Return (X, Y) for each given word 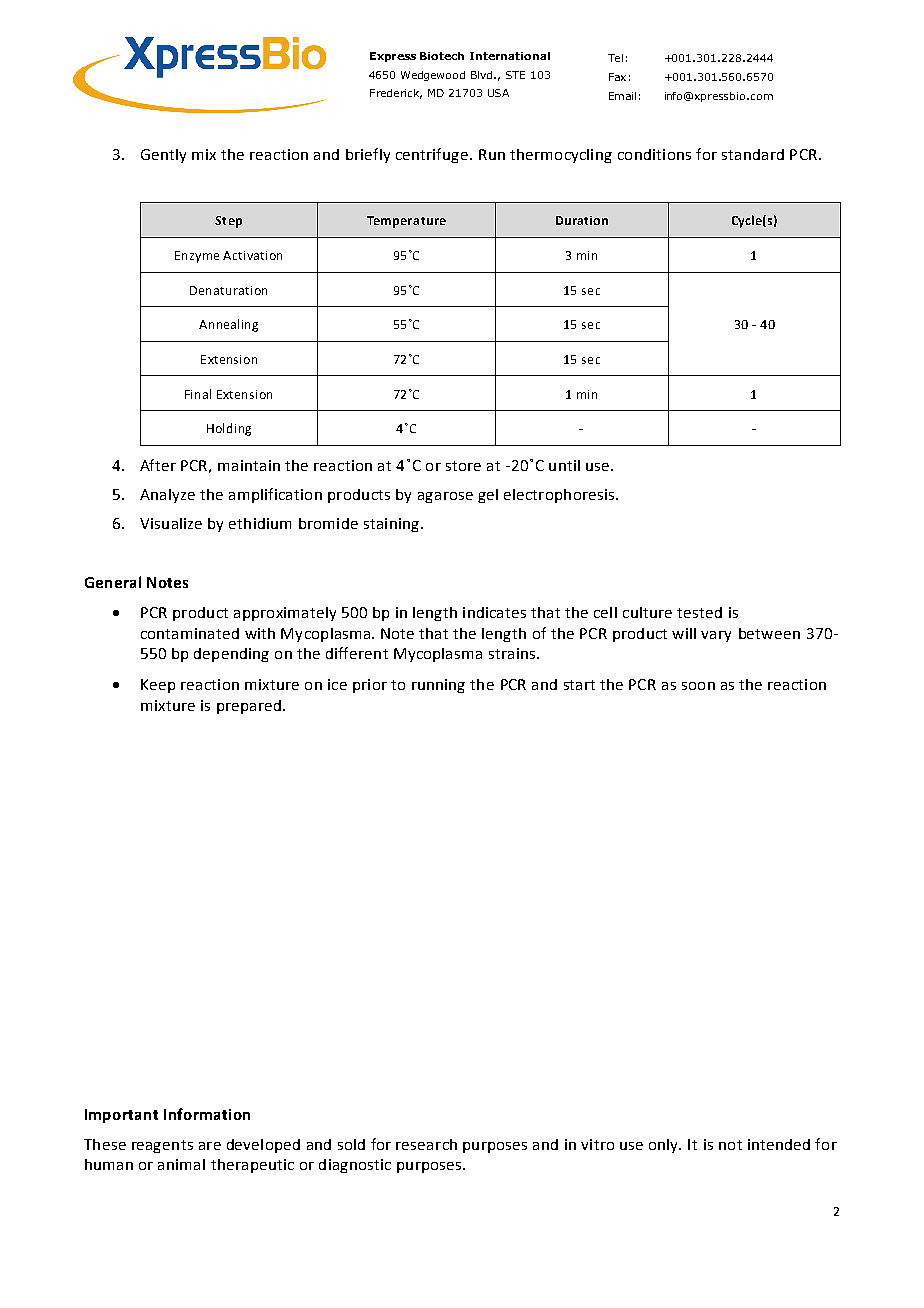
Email (622, 96)
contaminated (190, 633)
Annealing (228, 325)
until (564, 465)
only (665, 1146)
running (438, 686)
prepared (249, 707)
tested (699, 612)
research (426, 1144)
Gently (163, 156)
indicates (494, 612)
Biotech (442, 56)
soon (698, 686)
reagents (162, 1146)
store (463, 466)
